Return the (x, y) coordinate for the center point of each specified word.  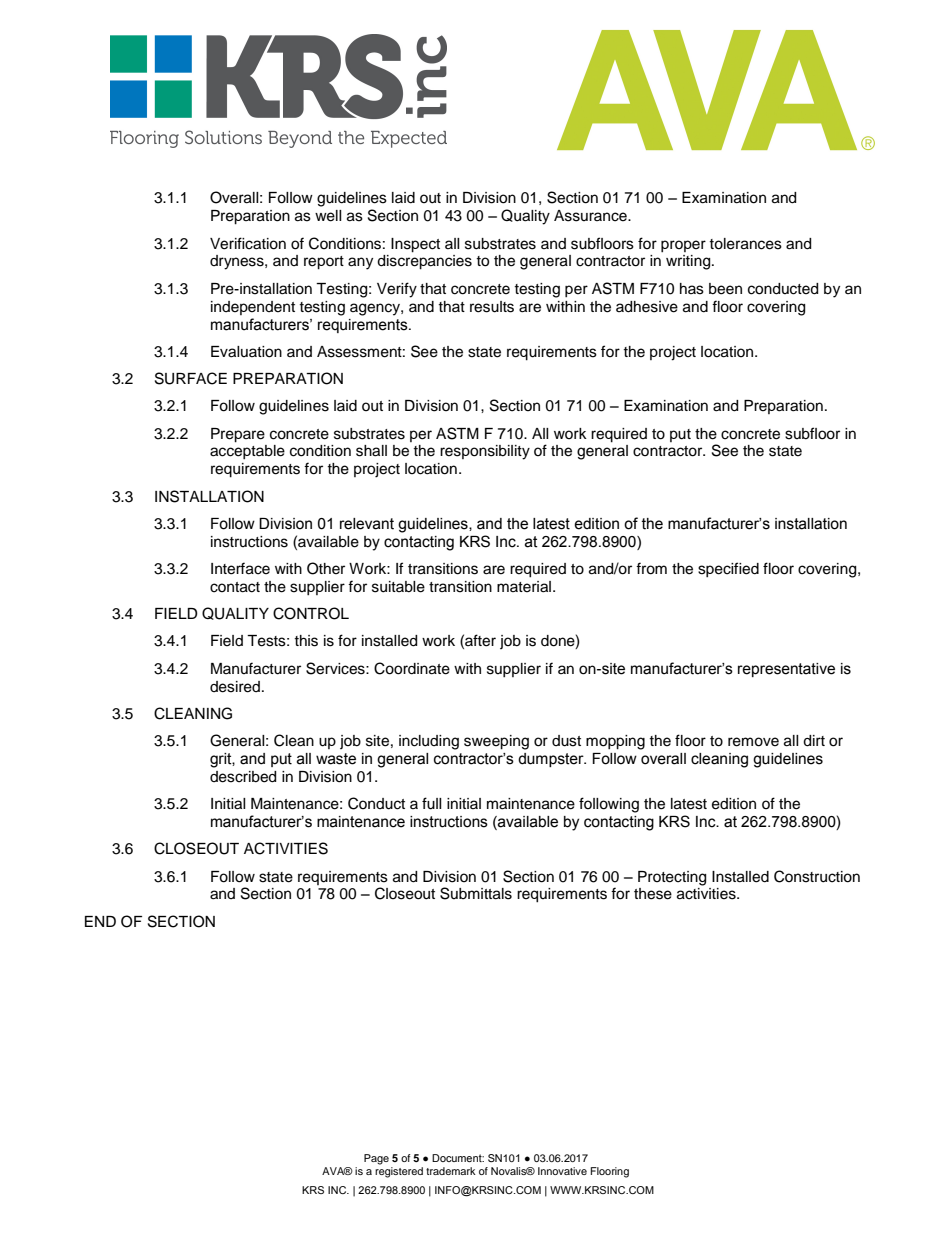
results (492, 307)
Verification (248, 243)
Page (376, 1159)
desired (235, 687)
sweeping (496, 742)
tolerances (745, 244)
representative (786, 670)
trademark (451, 1171)
